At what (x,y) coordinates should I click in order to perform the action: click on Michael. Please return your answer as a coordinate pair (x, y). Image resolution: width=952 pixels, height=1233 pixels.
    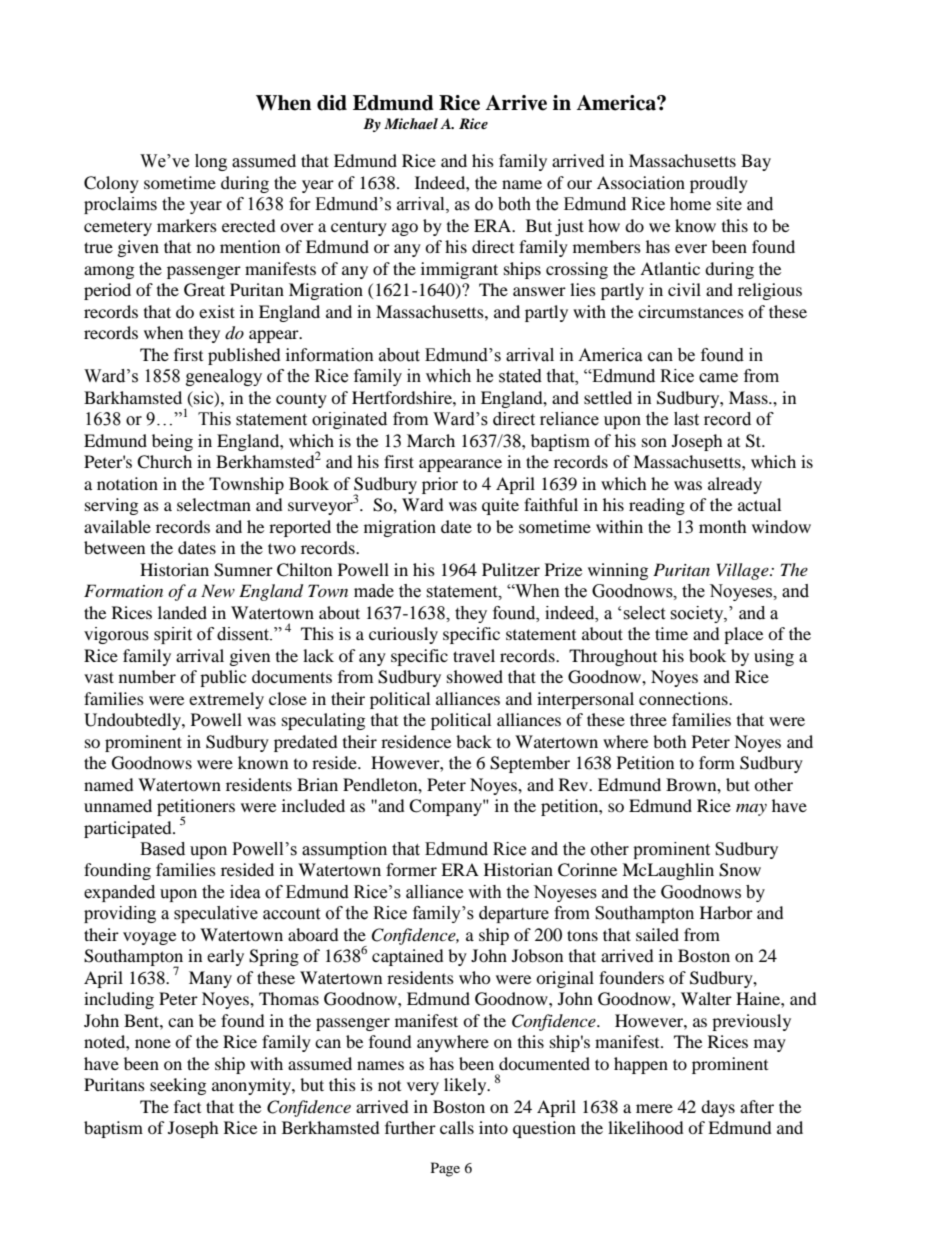
    Looking at the image, I should click on (411, 123).
